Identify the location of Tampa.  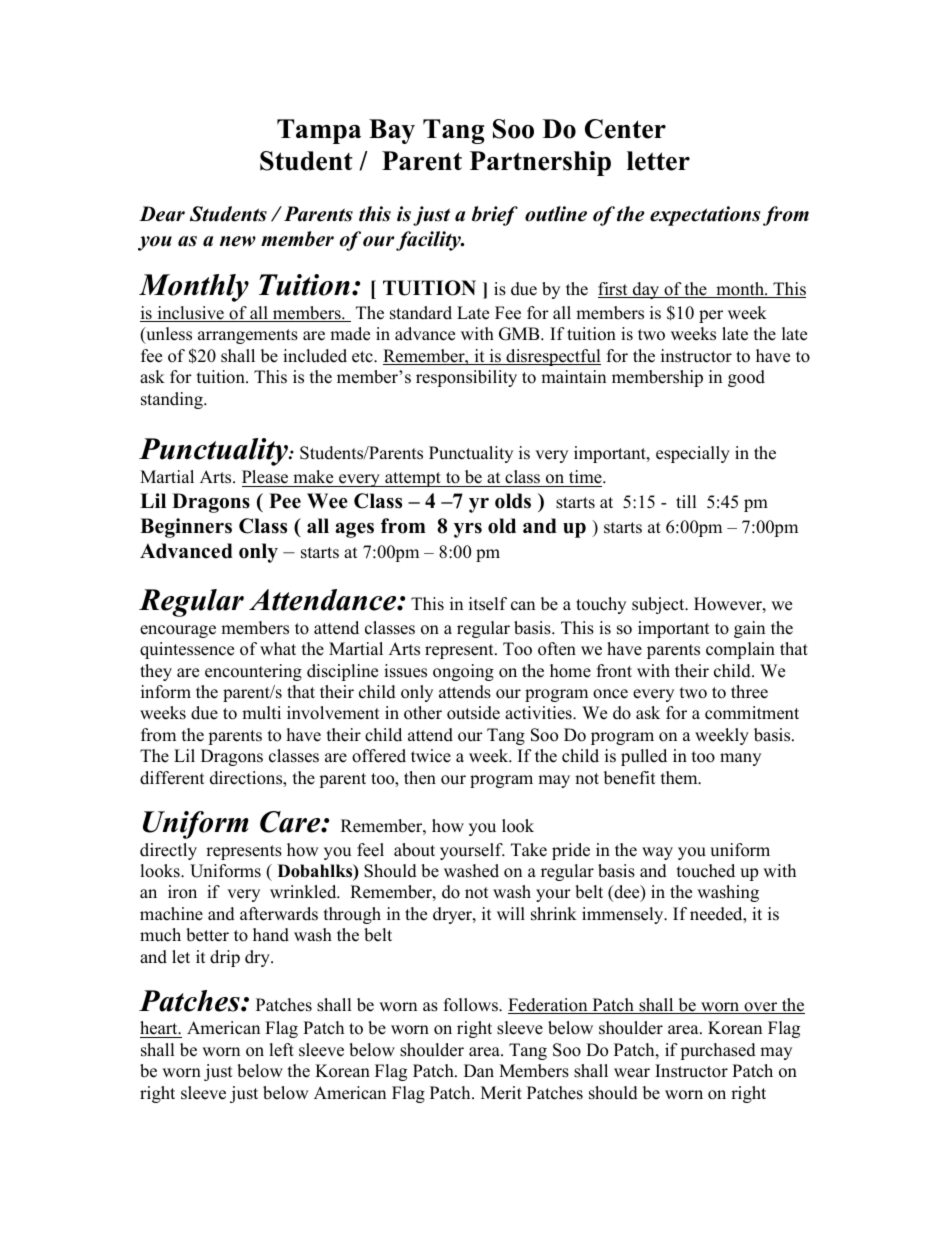
(319, 131).
